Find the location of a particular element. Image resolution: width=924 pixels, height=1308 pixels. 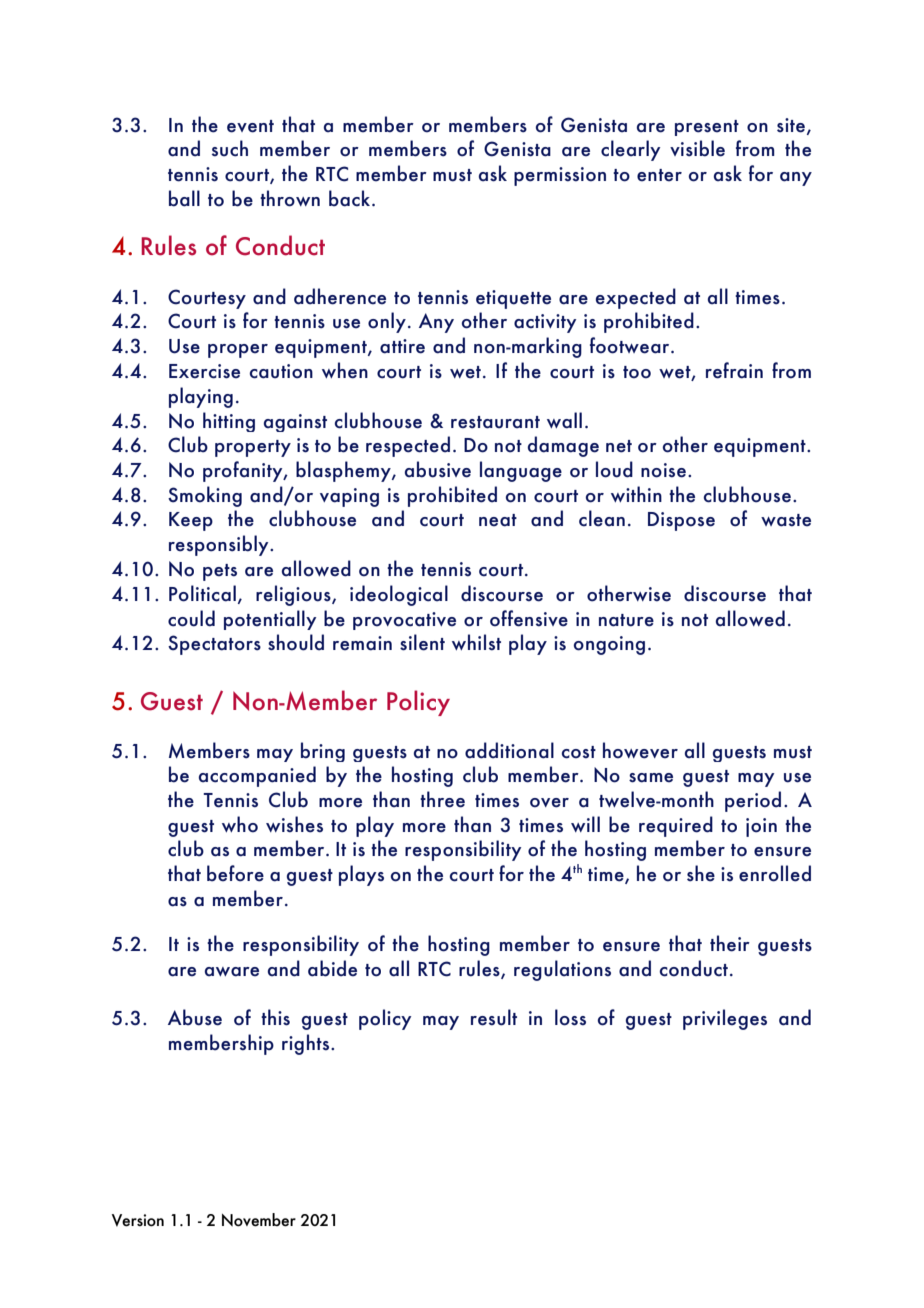

hitting is located at coordinates (229, 422).
